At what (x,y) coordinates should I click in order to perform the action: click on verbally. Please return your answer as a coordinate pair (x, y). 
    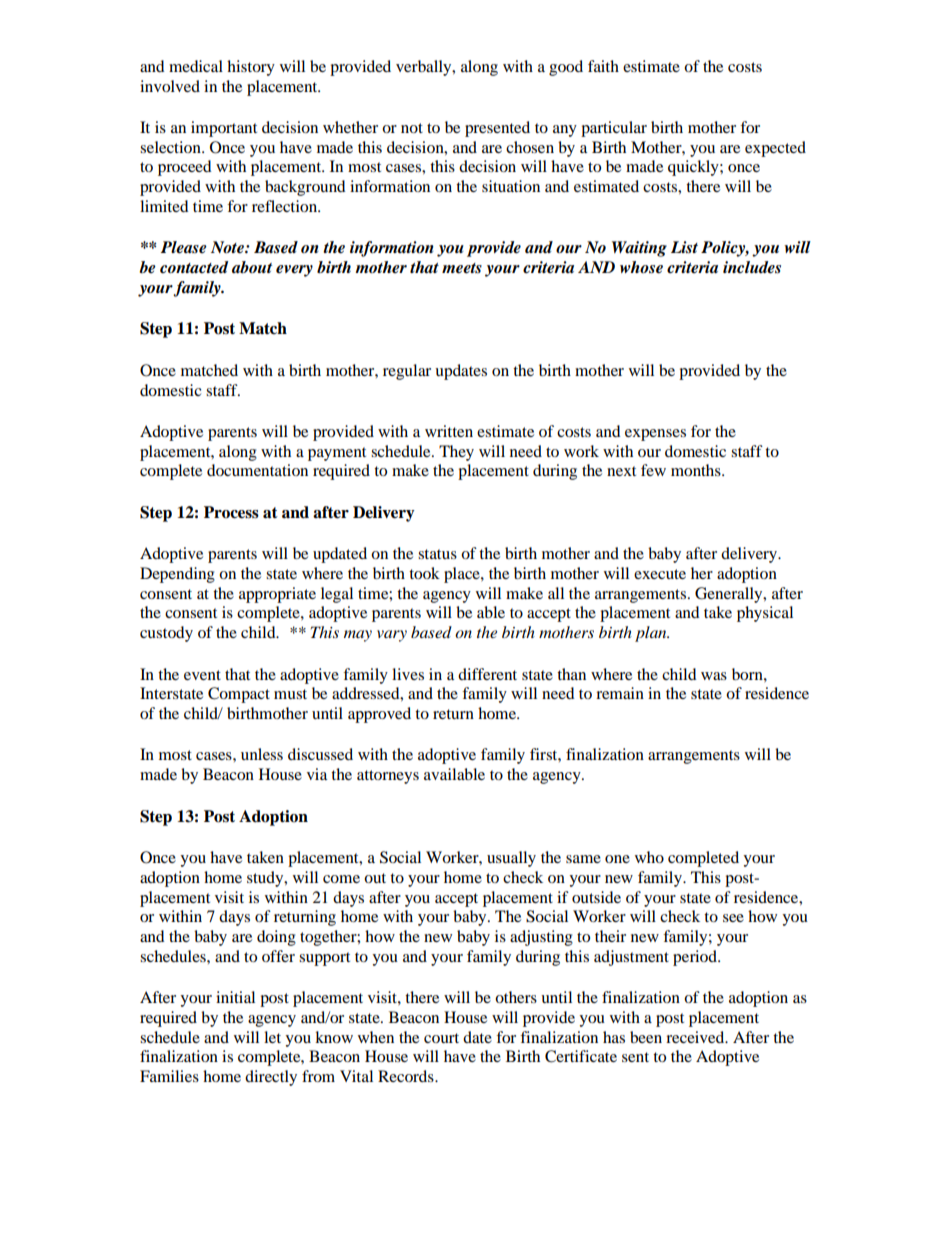
    Looking at the image, I should click on (425, 68).
